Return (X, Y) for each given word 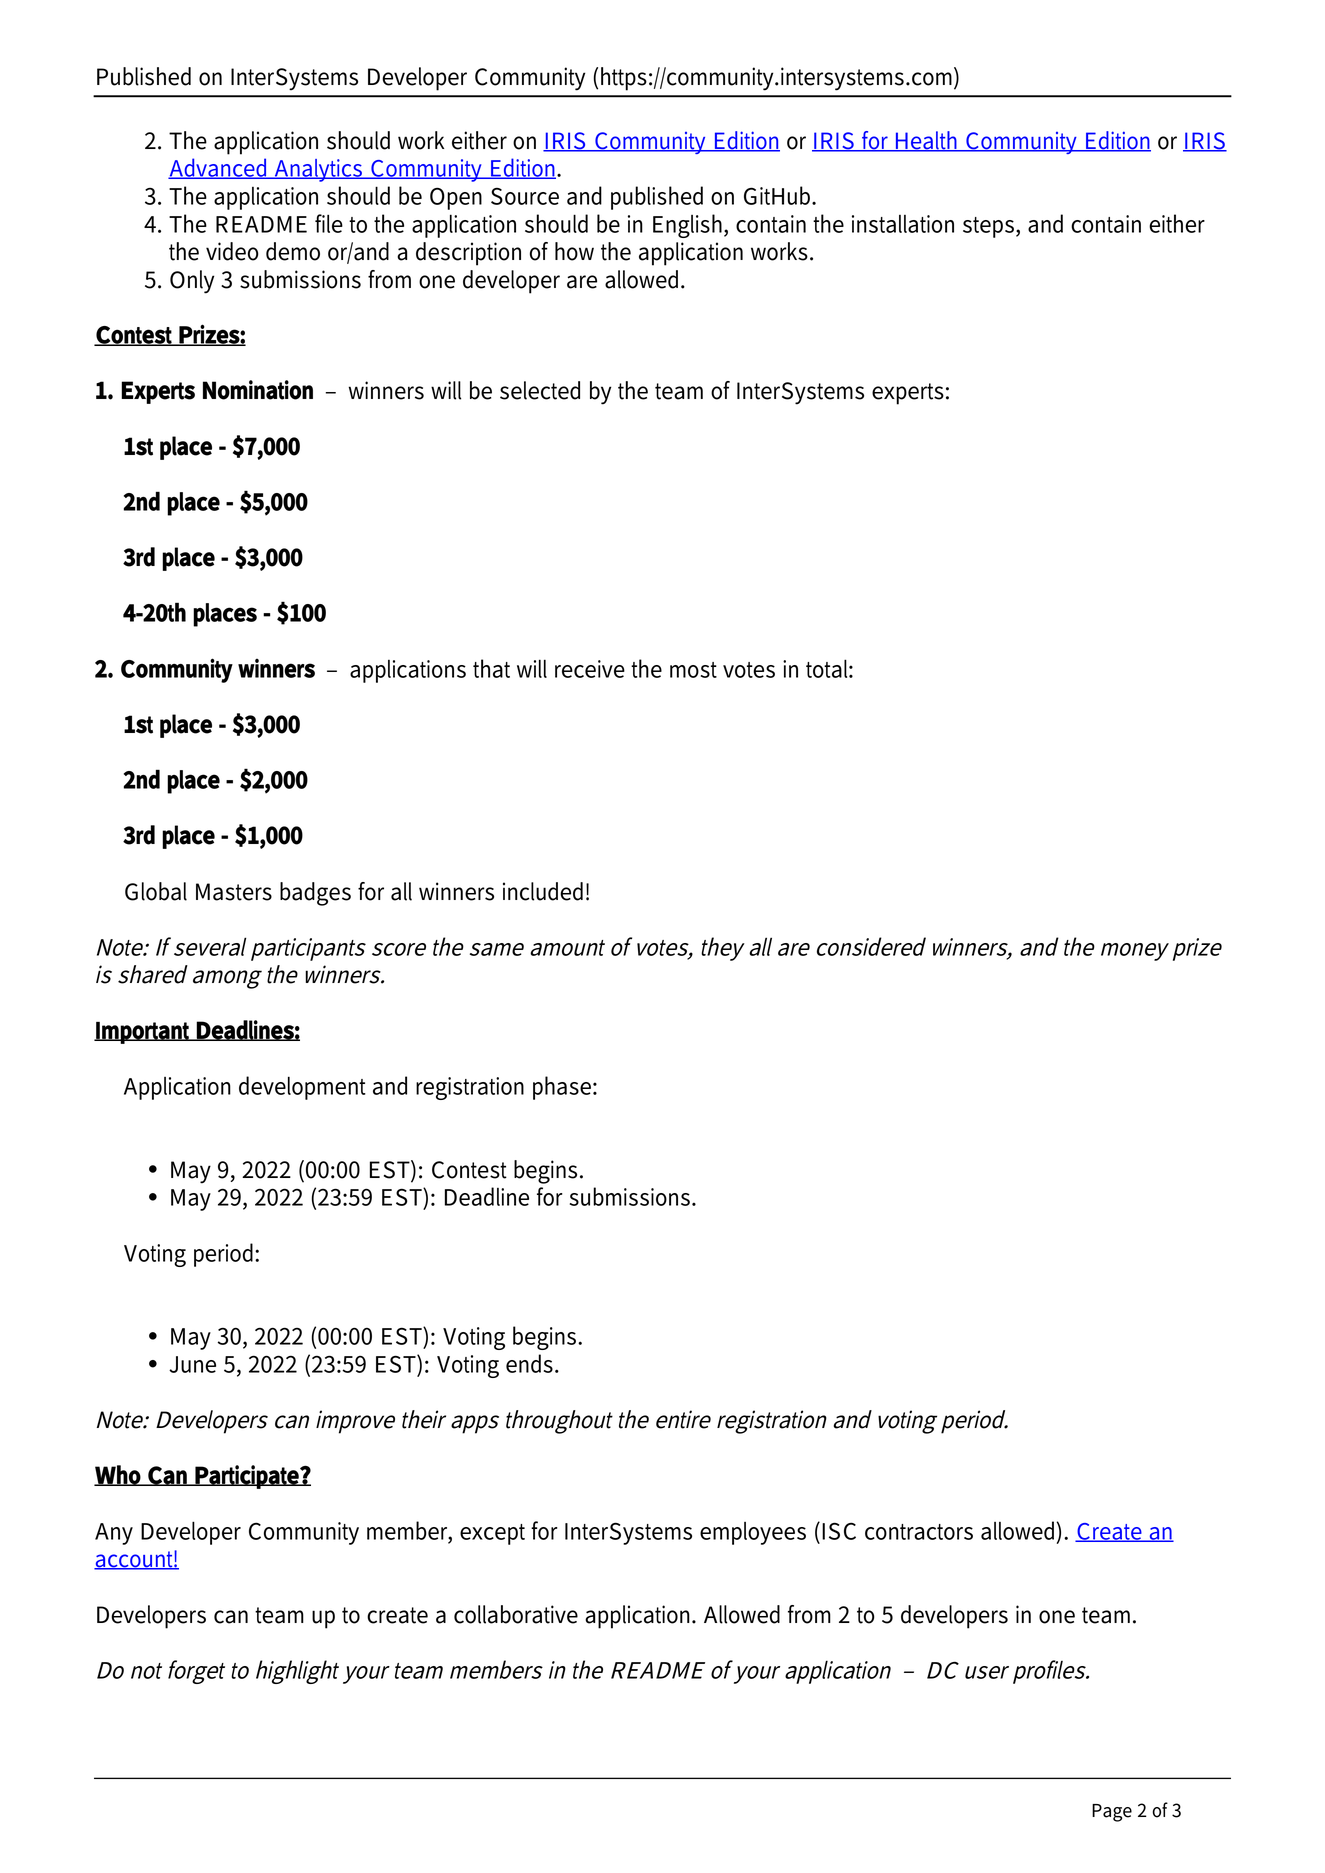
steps (988, 227)
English (689, 226)
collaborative (516, 1614)
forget (196, 1672)
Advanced (219, 168)
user (987, 1672)
